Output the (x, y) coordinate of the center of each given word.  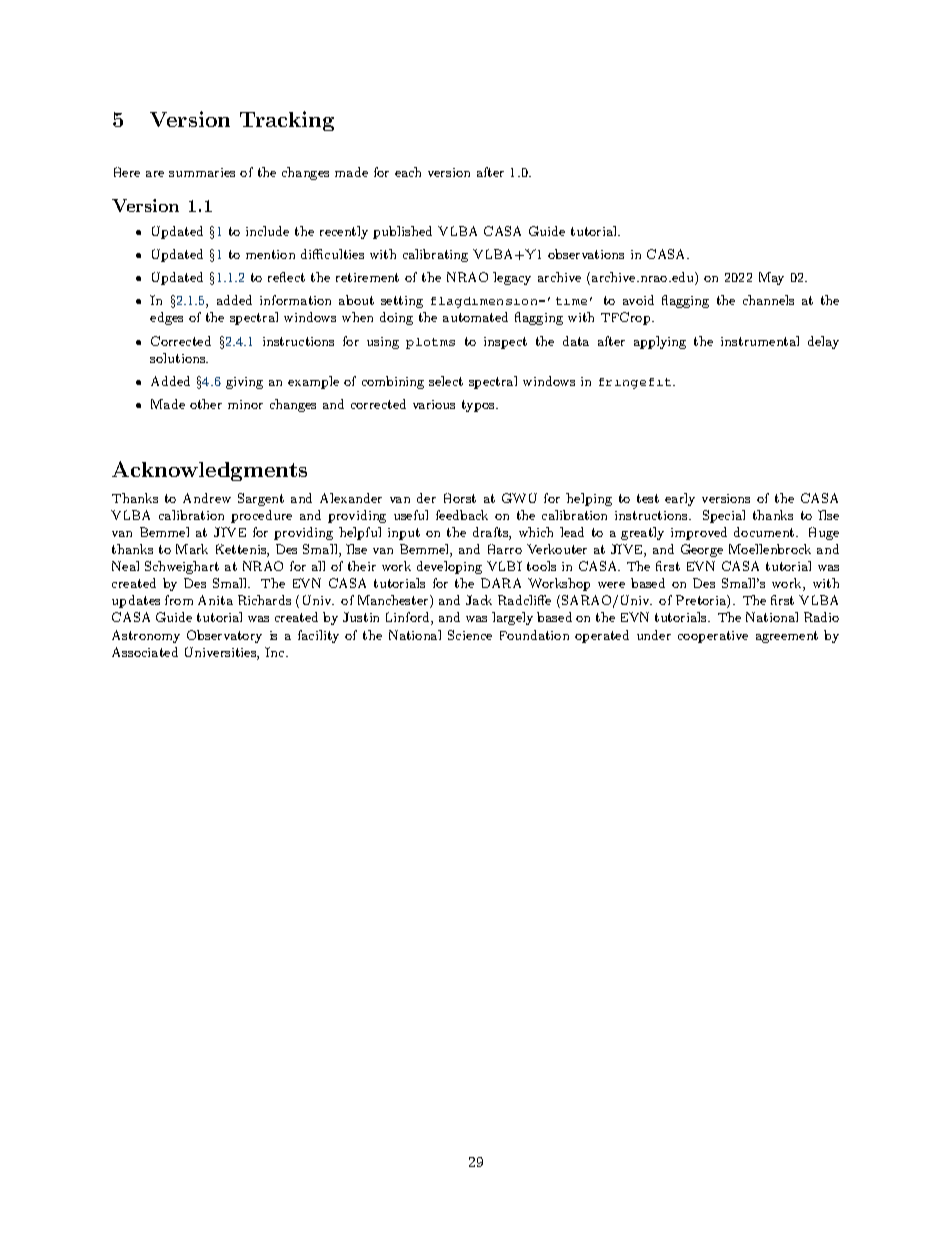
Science (470, 635)
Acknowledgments (209, 471)
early (680, 499)
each (408, 172)
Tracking (287, 121)
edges (166, 318)
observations (586, 254)
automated (475, 317)
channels (768, 300)
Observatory (224, 636)
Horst (460, 498)
